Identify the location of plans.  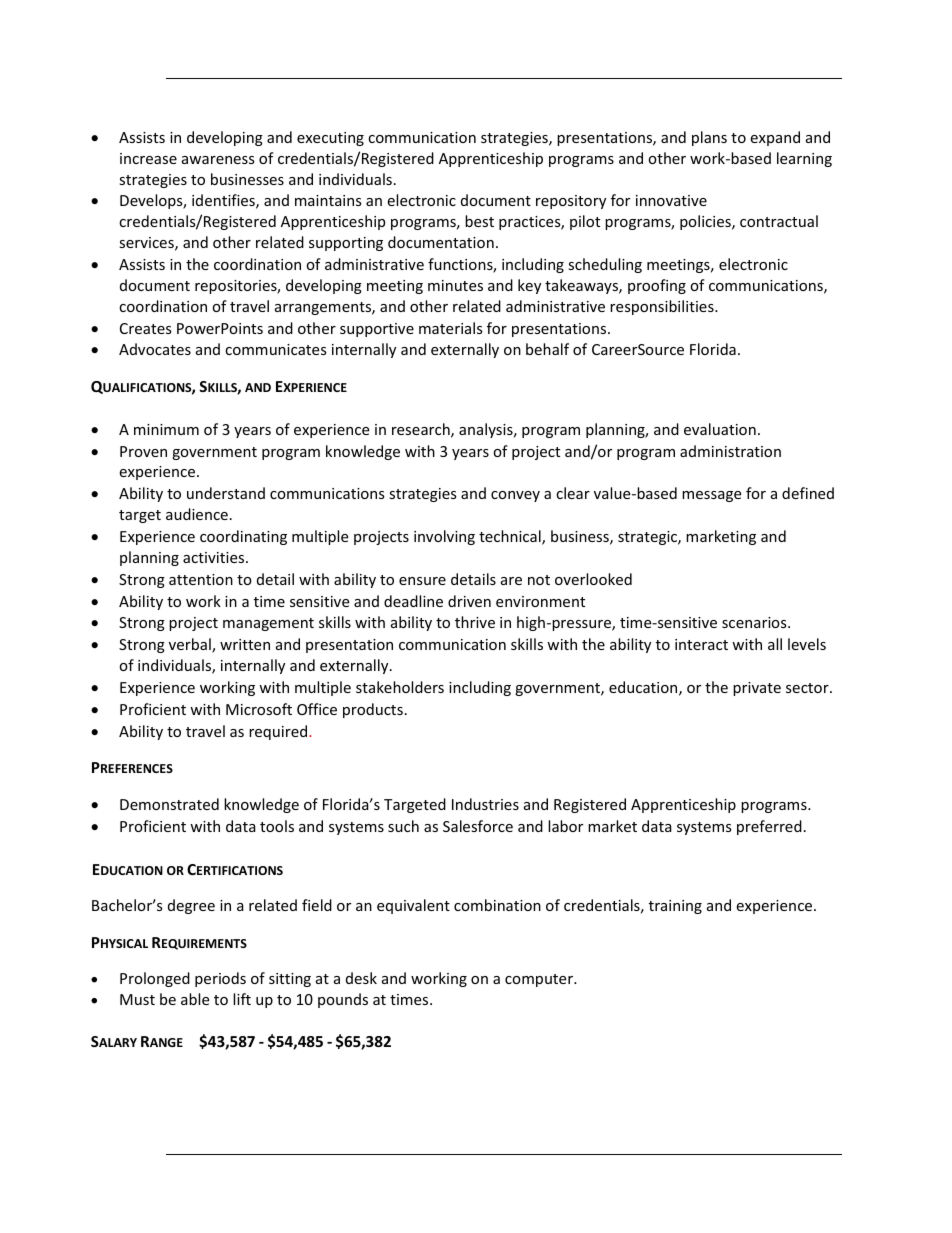
(709, 138).
